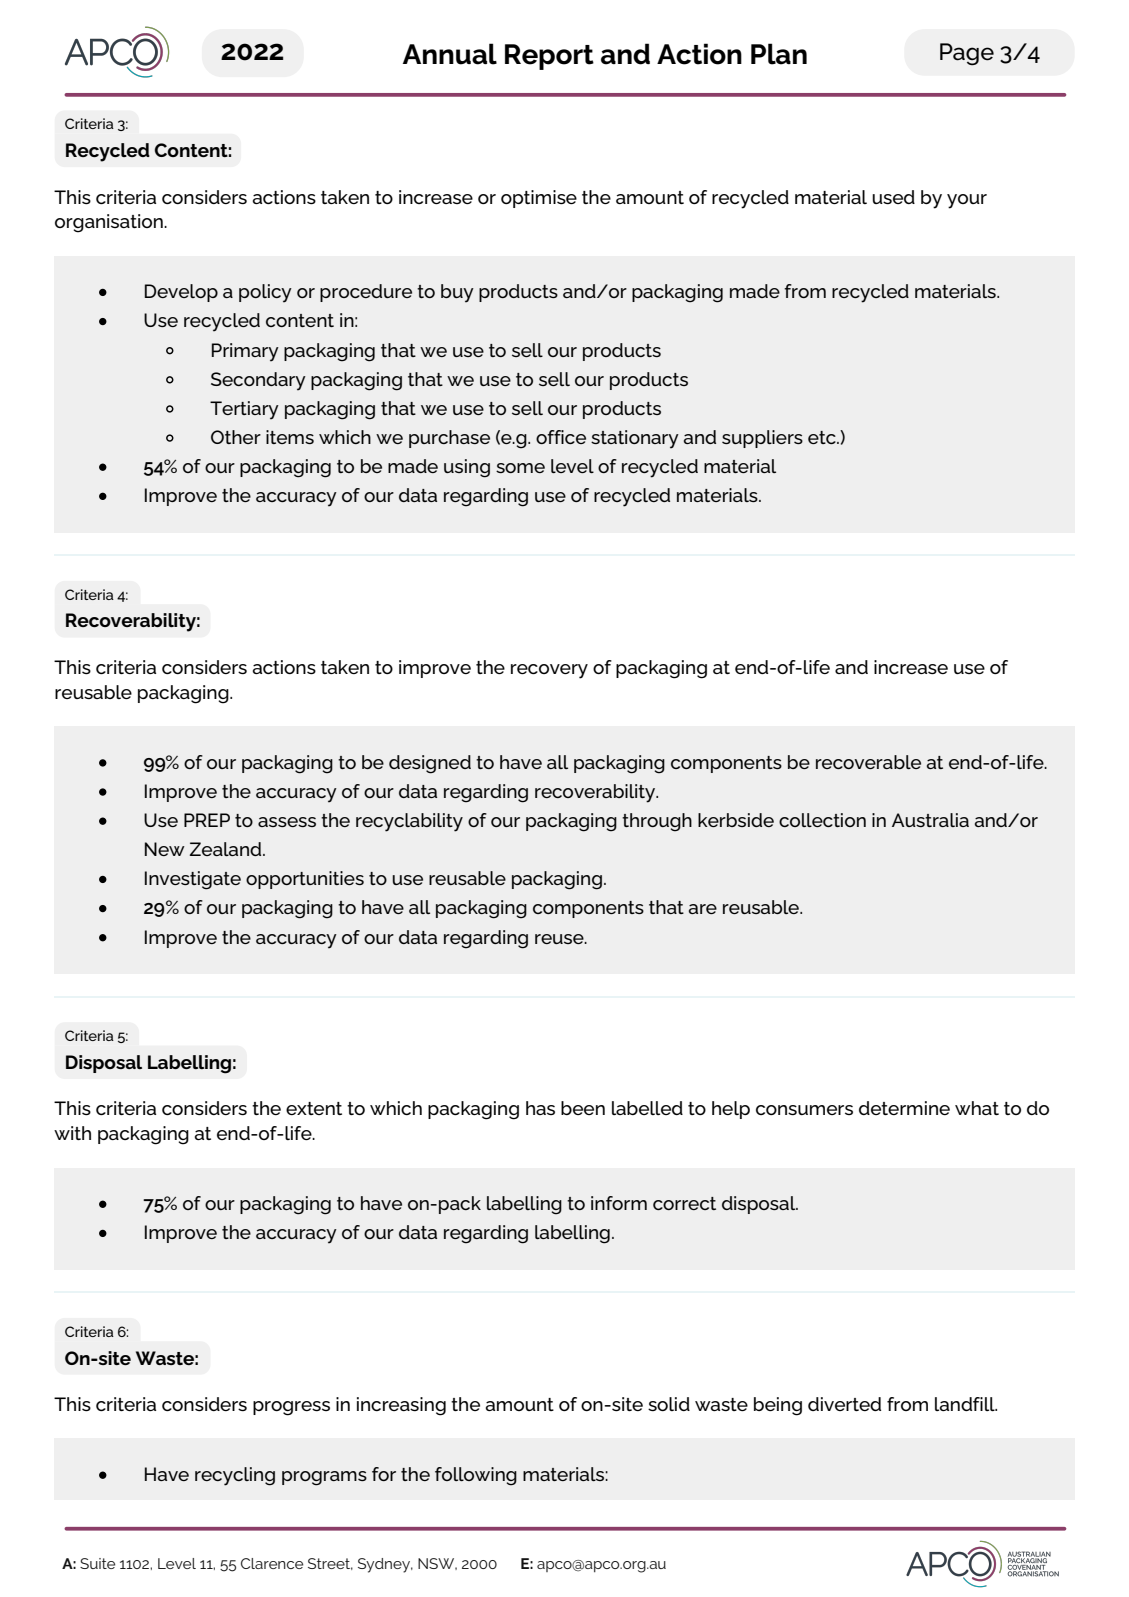  What do you see at coordinates (235, 1476) in the screenshot?
I see `recycling` at bounding box center [235, 1476].
